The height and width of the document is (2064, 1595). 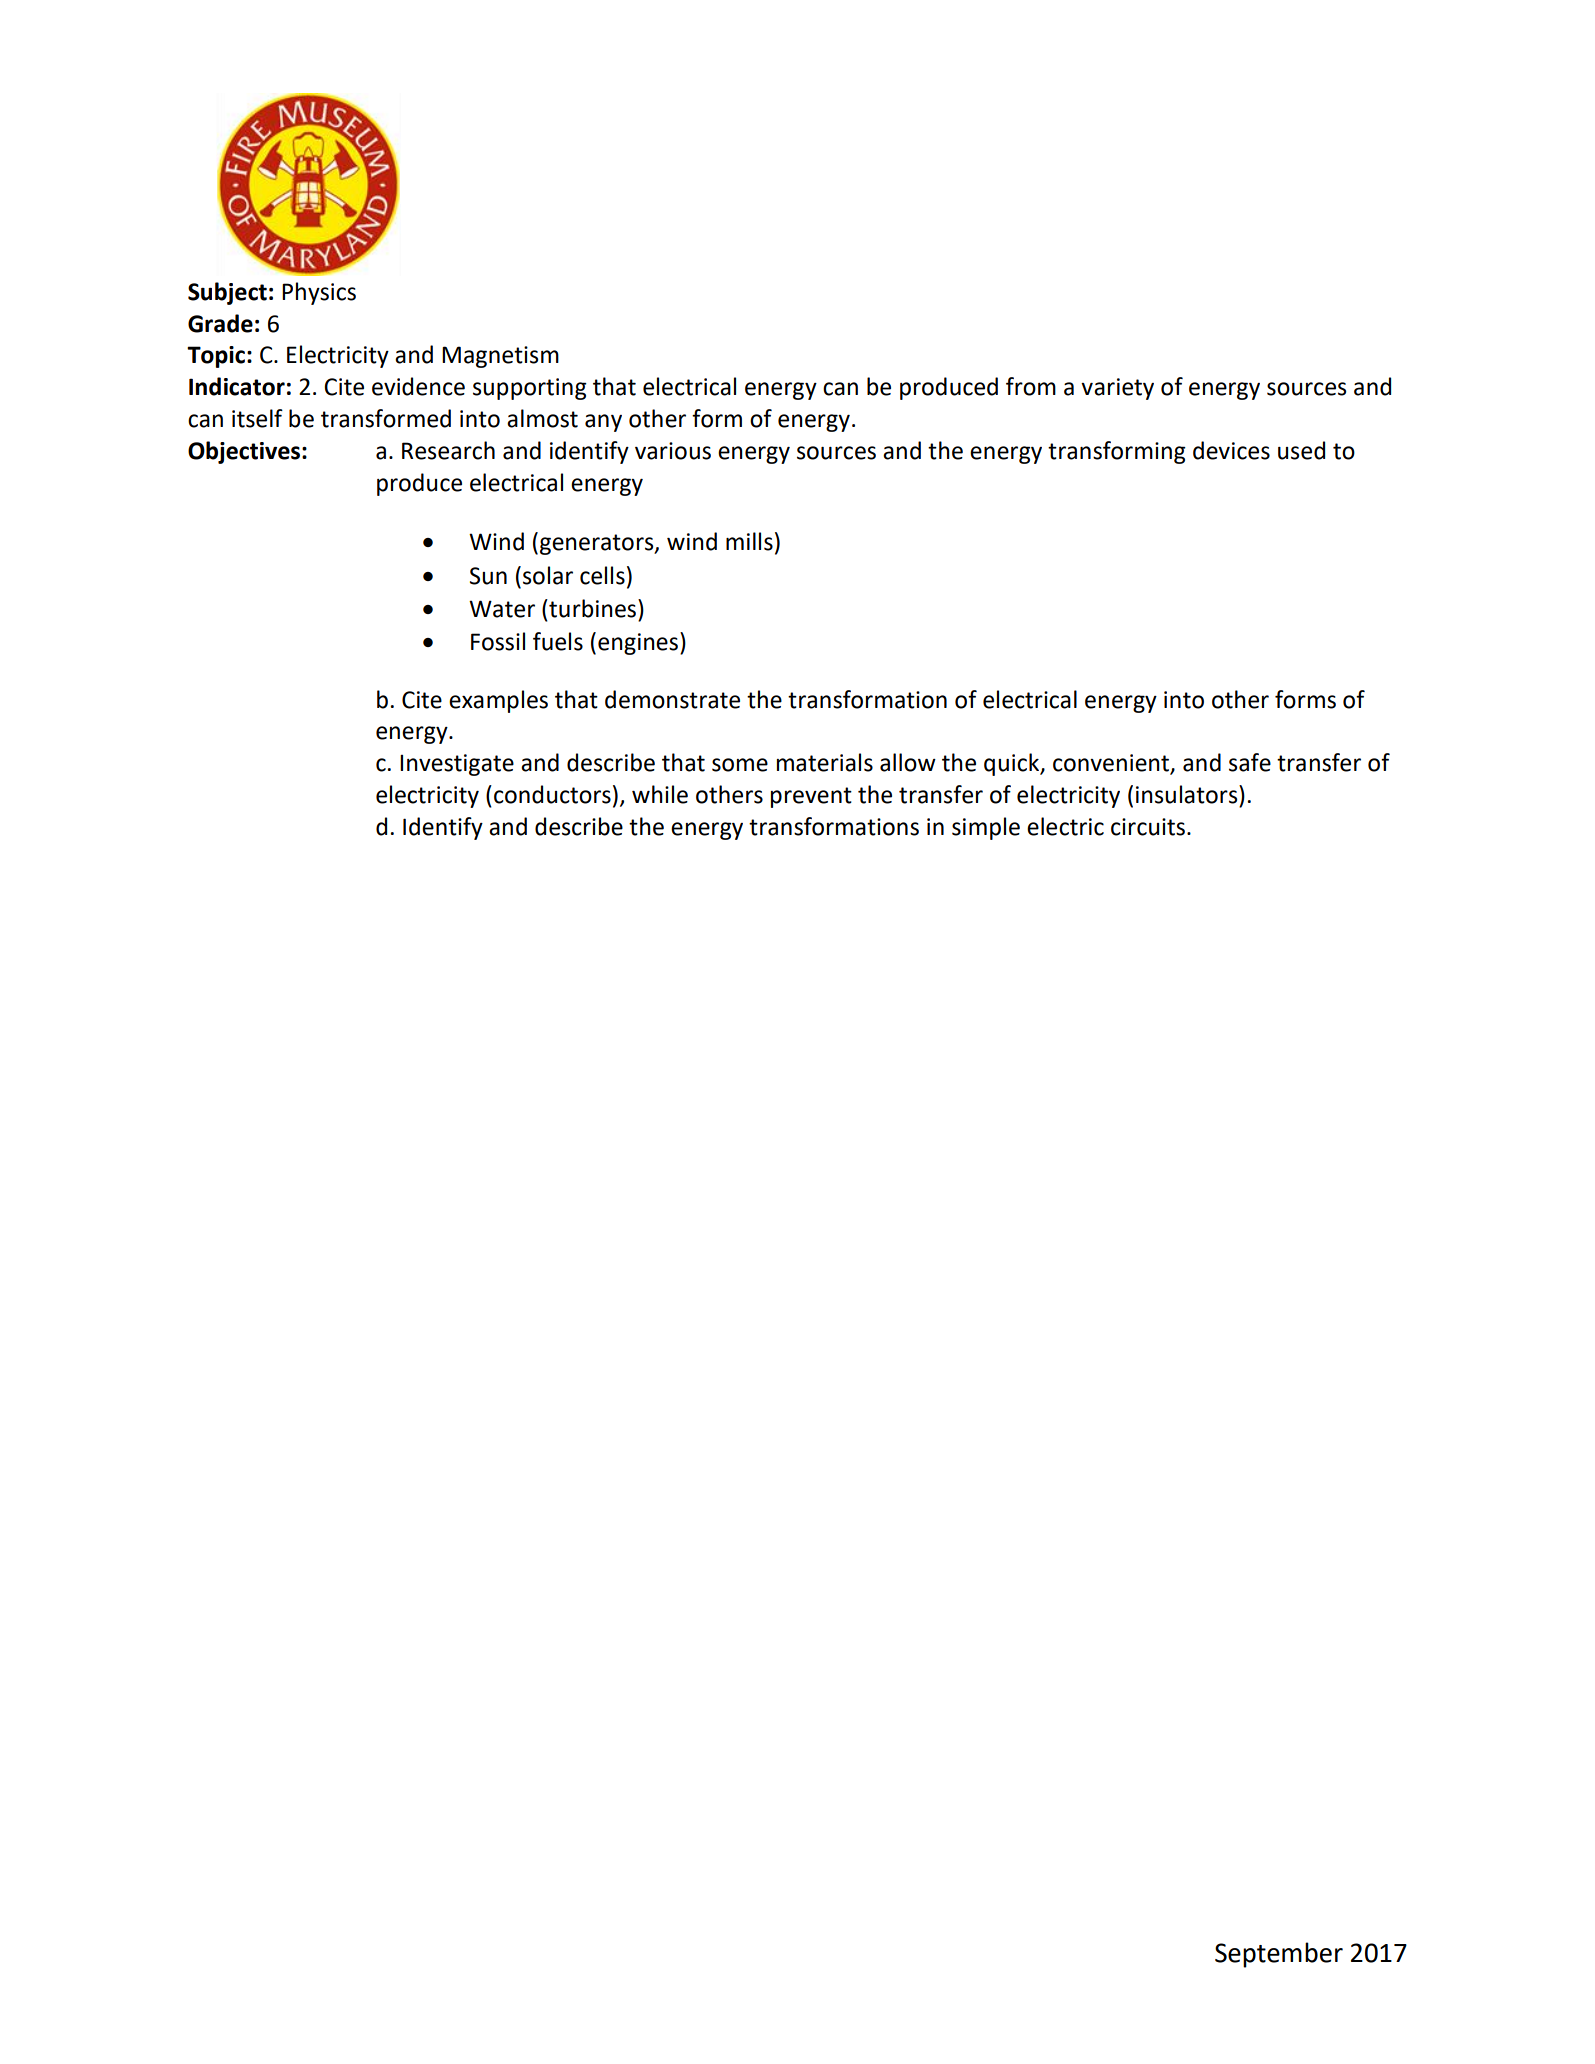 What do you see at coordinates (660, 794) in the document?
I see `while` at bounding box center [660, 794].
